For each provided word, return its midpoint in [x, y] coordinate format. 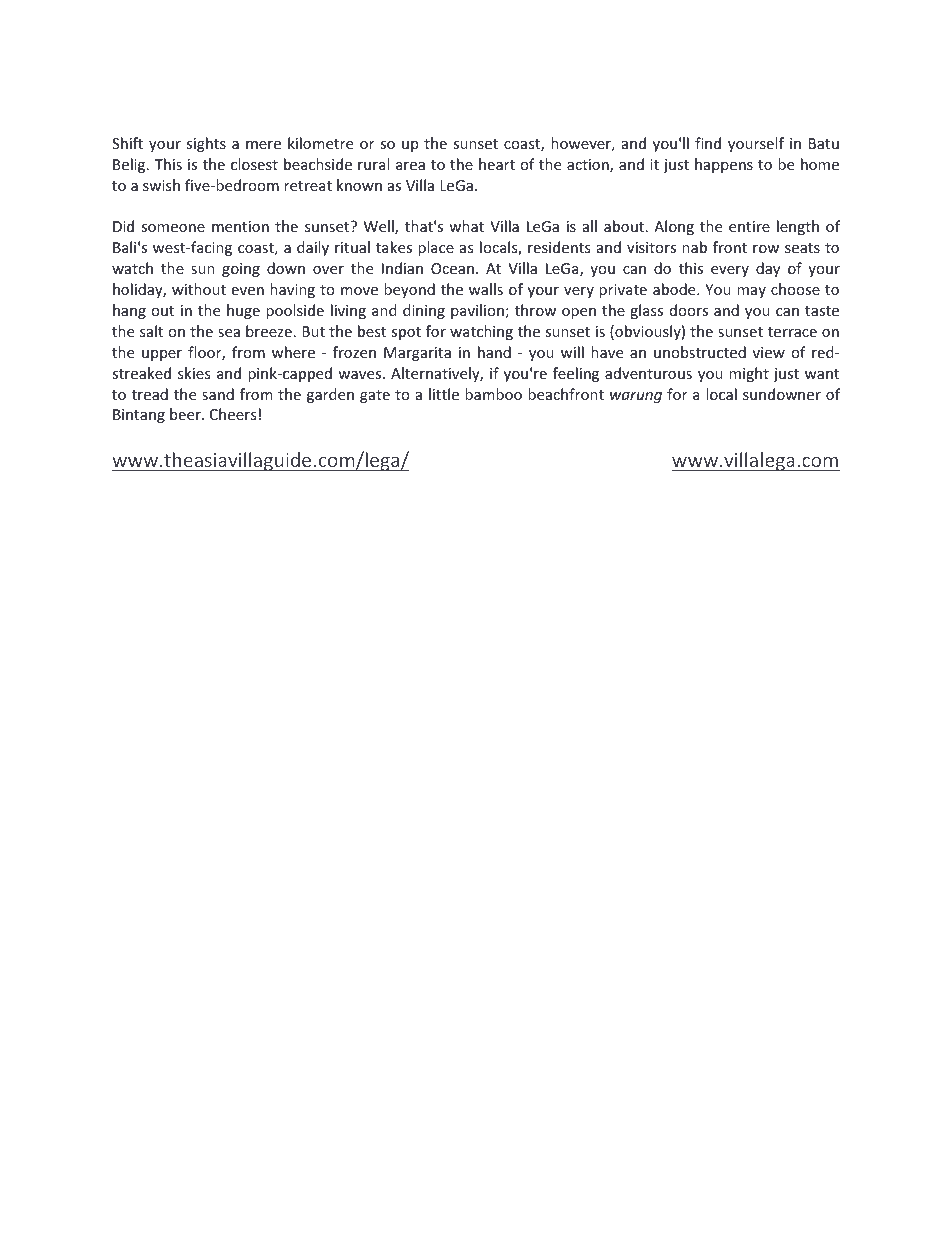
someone [173, 228]
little [444, 394]
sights [206, 144]
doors [689, 310]
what [466, 226]
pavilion [477, 311]
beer [186, 414]
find [708, 143]
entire [749, 226]
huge [243, 311]
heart [497, 164]
